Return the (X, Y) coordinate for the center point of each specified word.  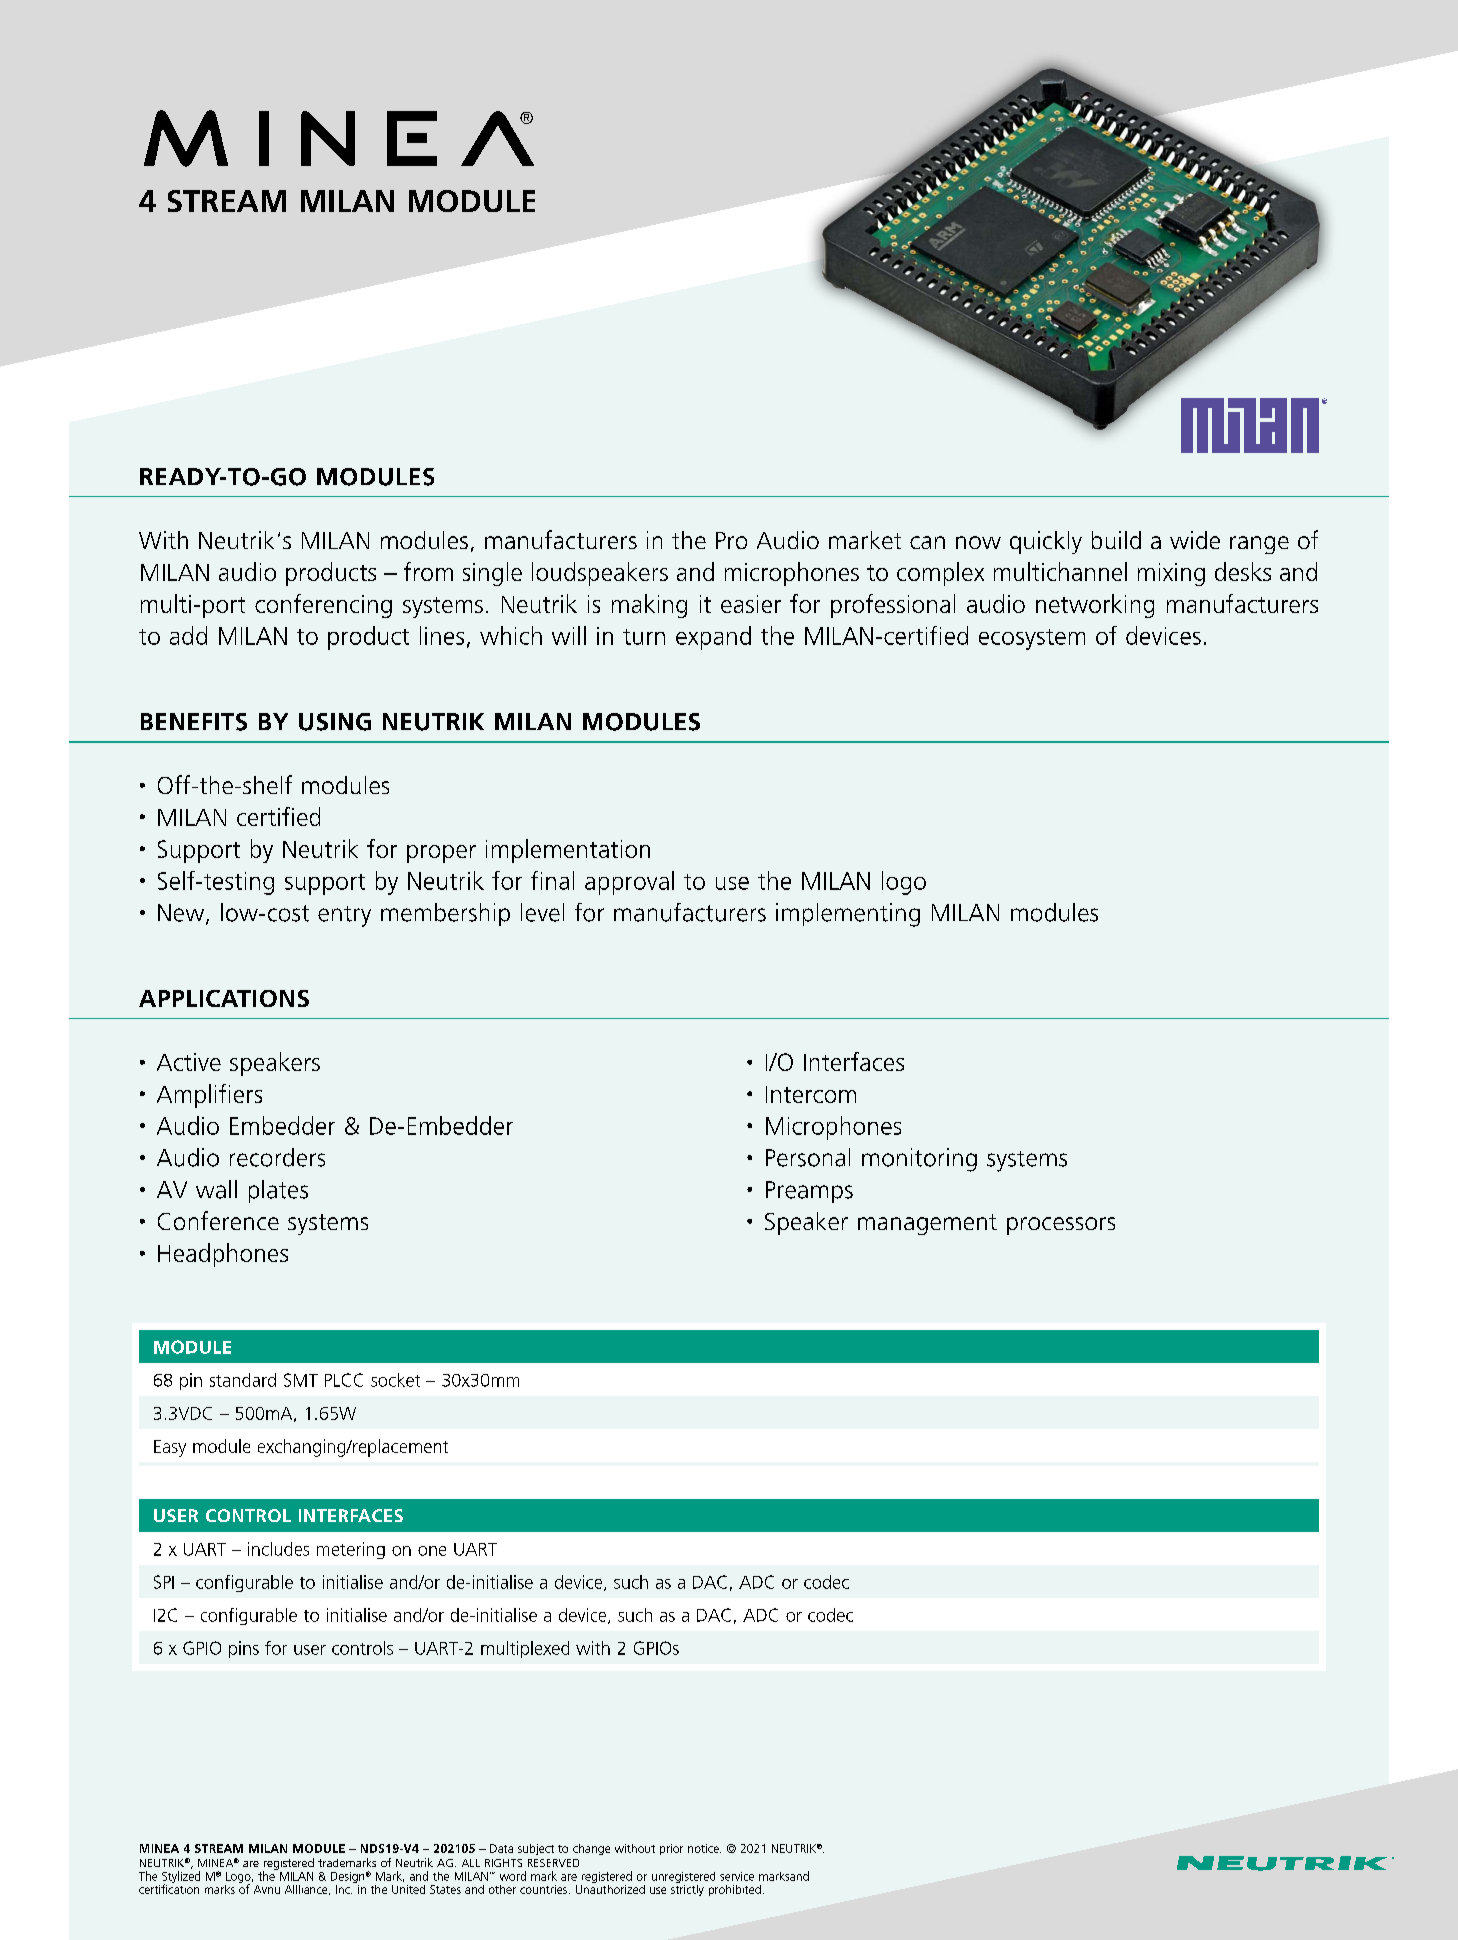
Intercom (811, 1094)
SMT (301, 1380)
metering (351, 1550)
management (927, 1224)
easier (751, 604)
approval (629, 883)
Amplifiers (209, 1096)
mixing (1171, 574)
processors (1061, 1226)
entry (344, 916)
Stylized (181, 1878)
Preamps (809, 1192)
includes (278, 1549)
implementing (848, 915)
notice (704, 1848)
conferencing (323, 606)
